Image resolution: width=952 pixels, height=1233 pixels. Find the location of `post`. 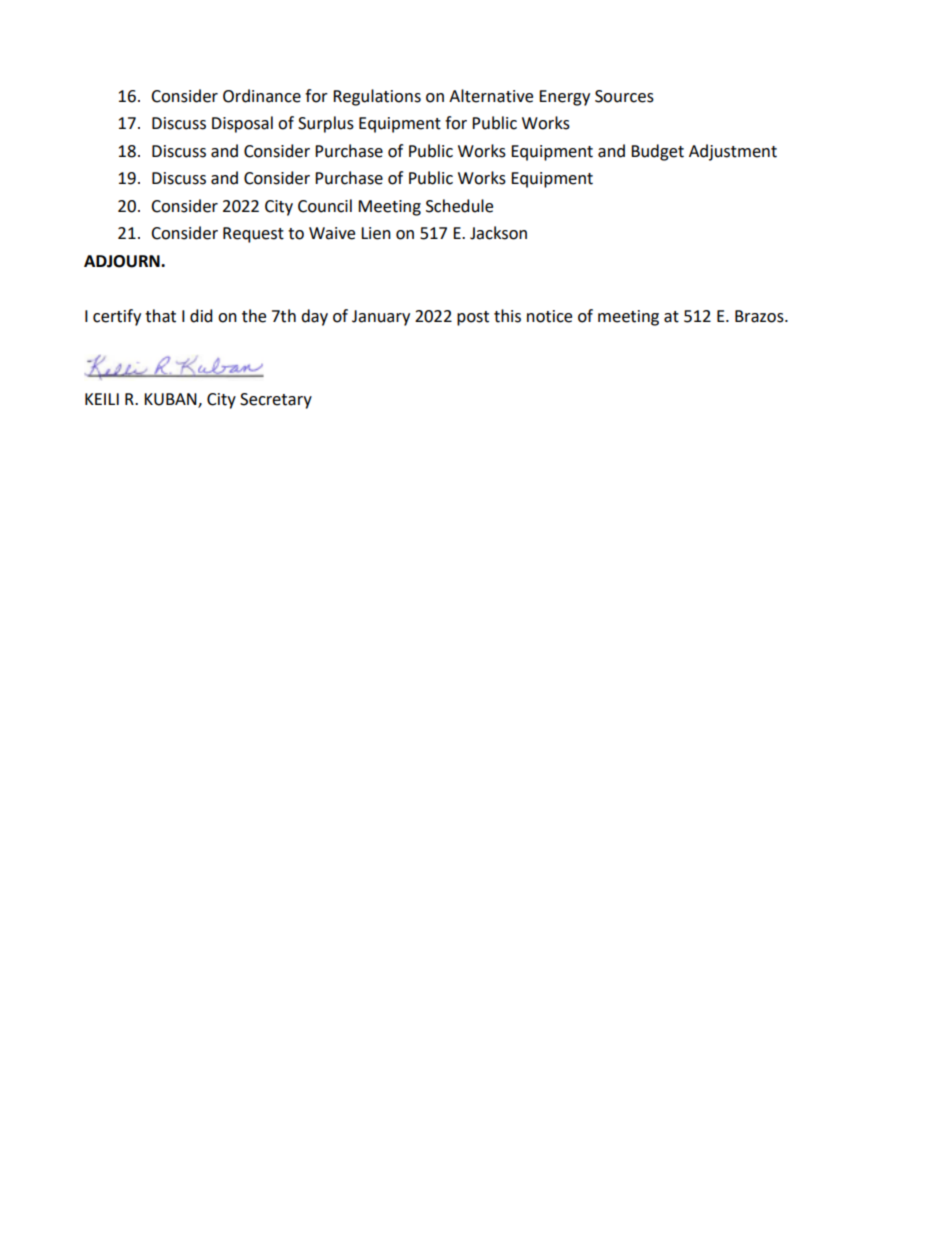

post is located at coordinates (473, 318).
